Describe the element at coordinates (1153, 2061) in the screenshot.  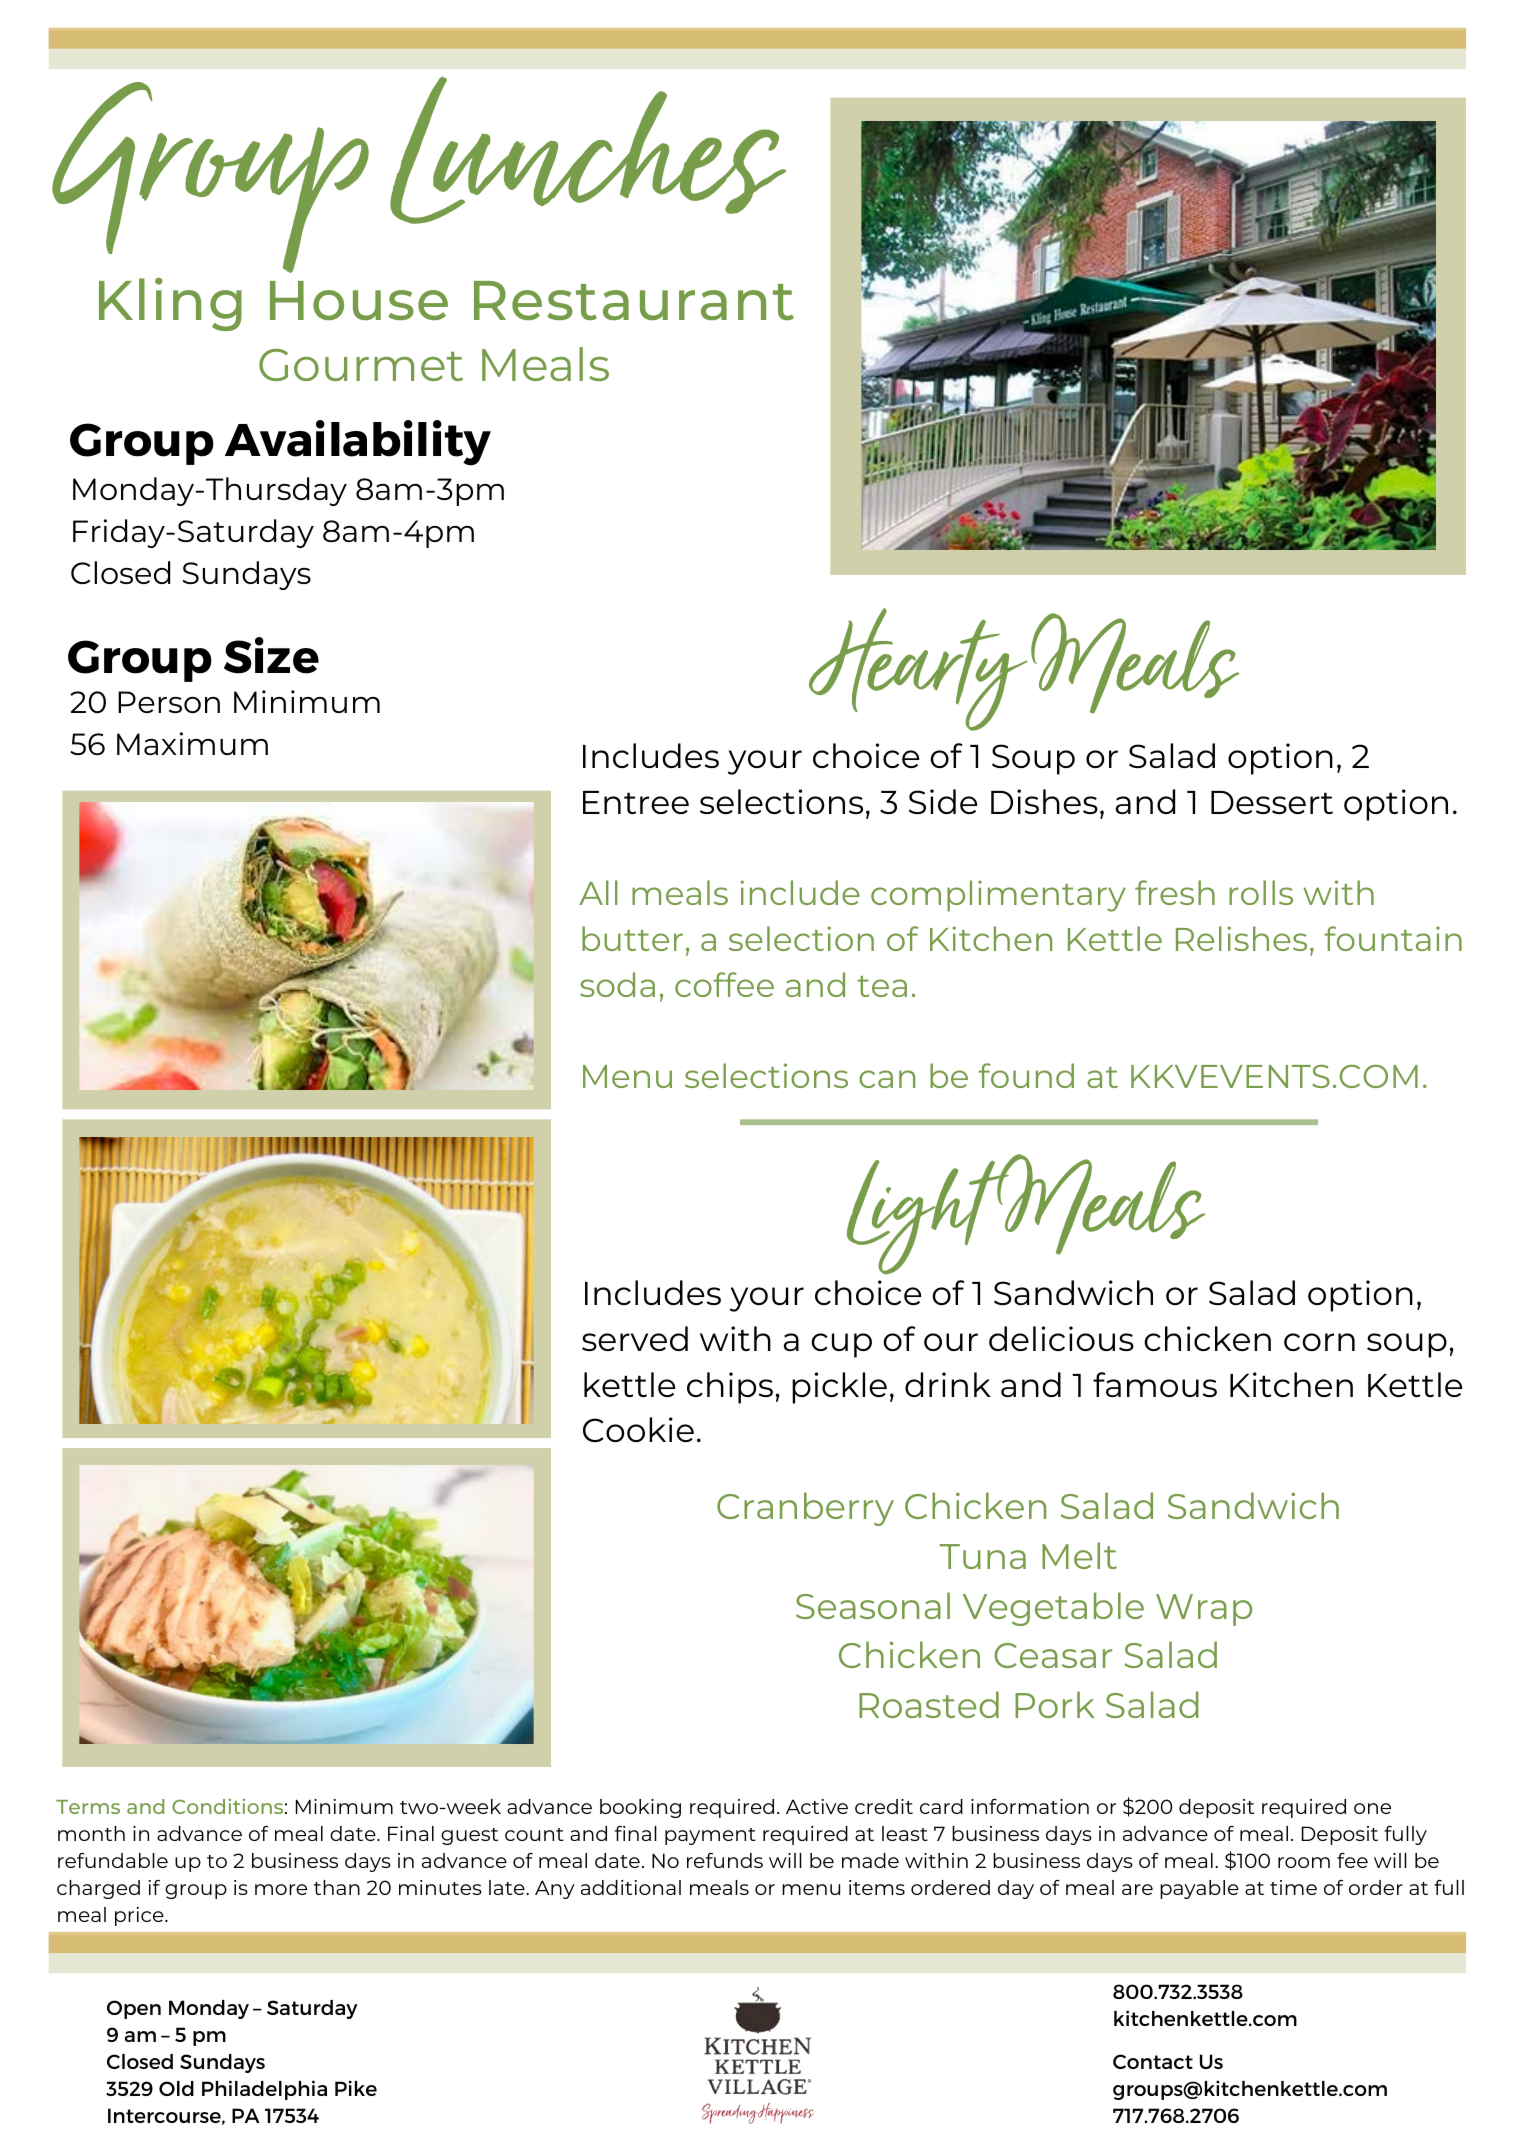
I see `Contact` at that location.
